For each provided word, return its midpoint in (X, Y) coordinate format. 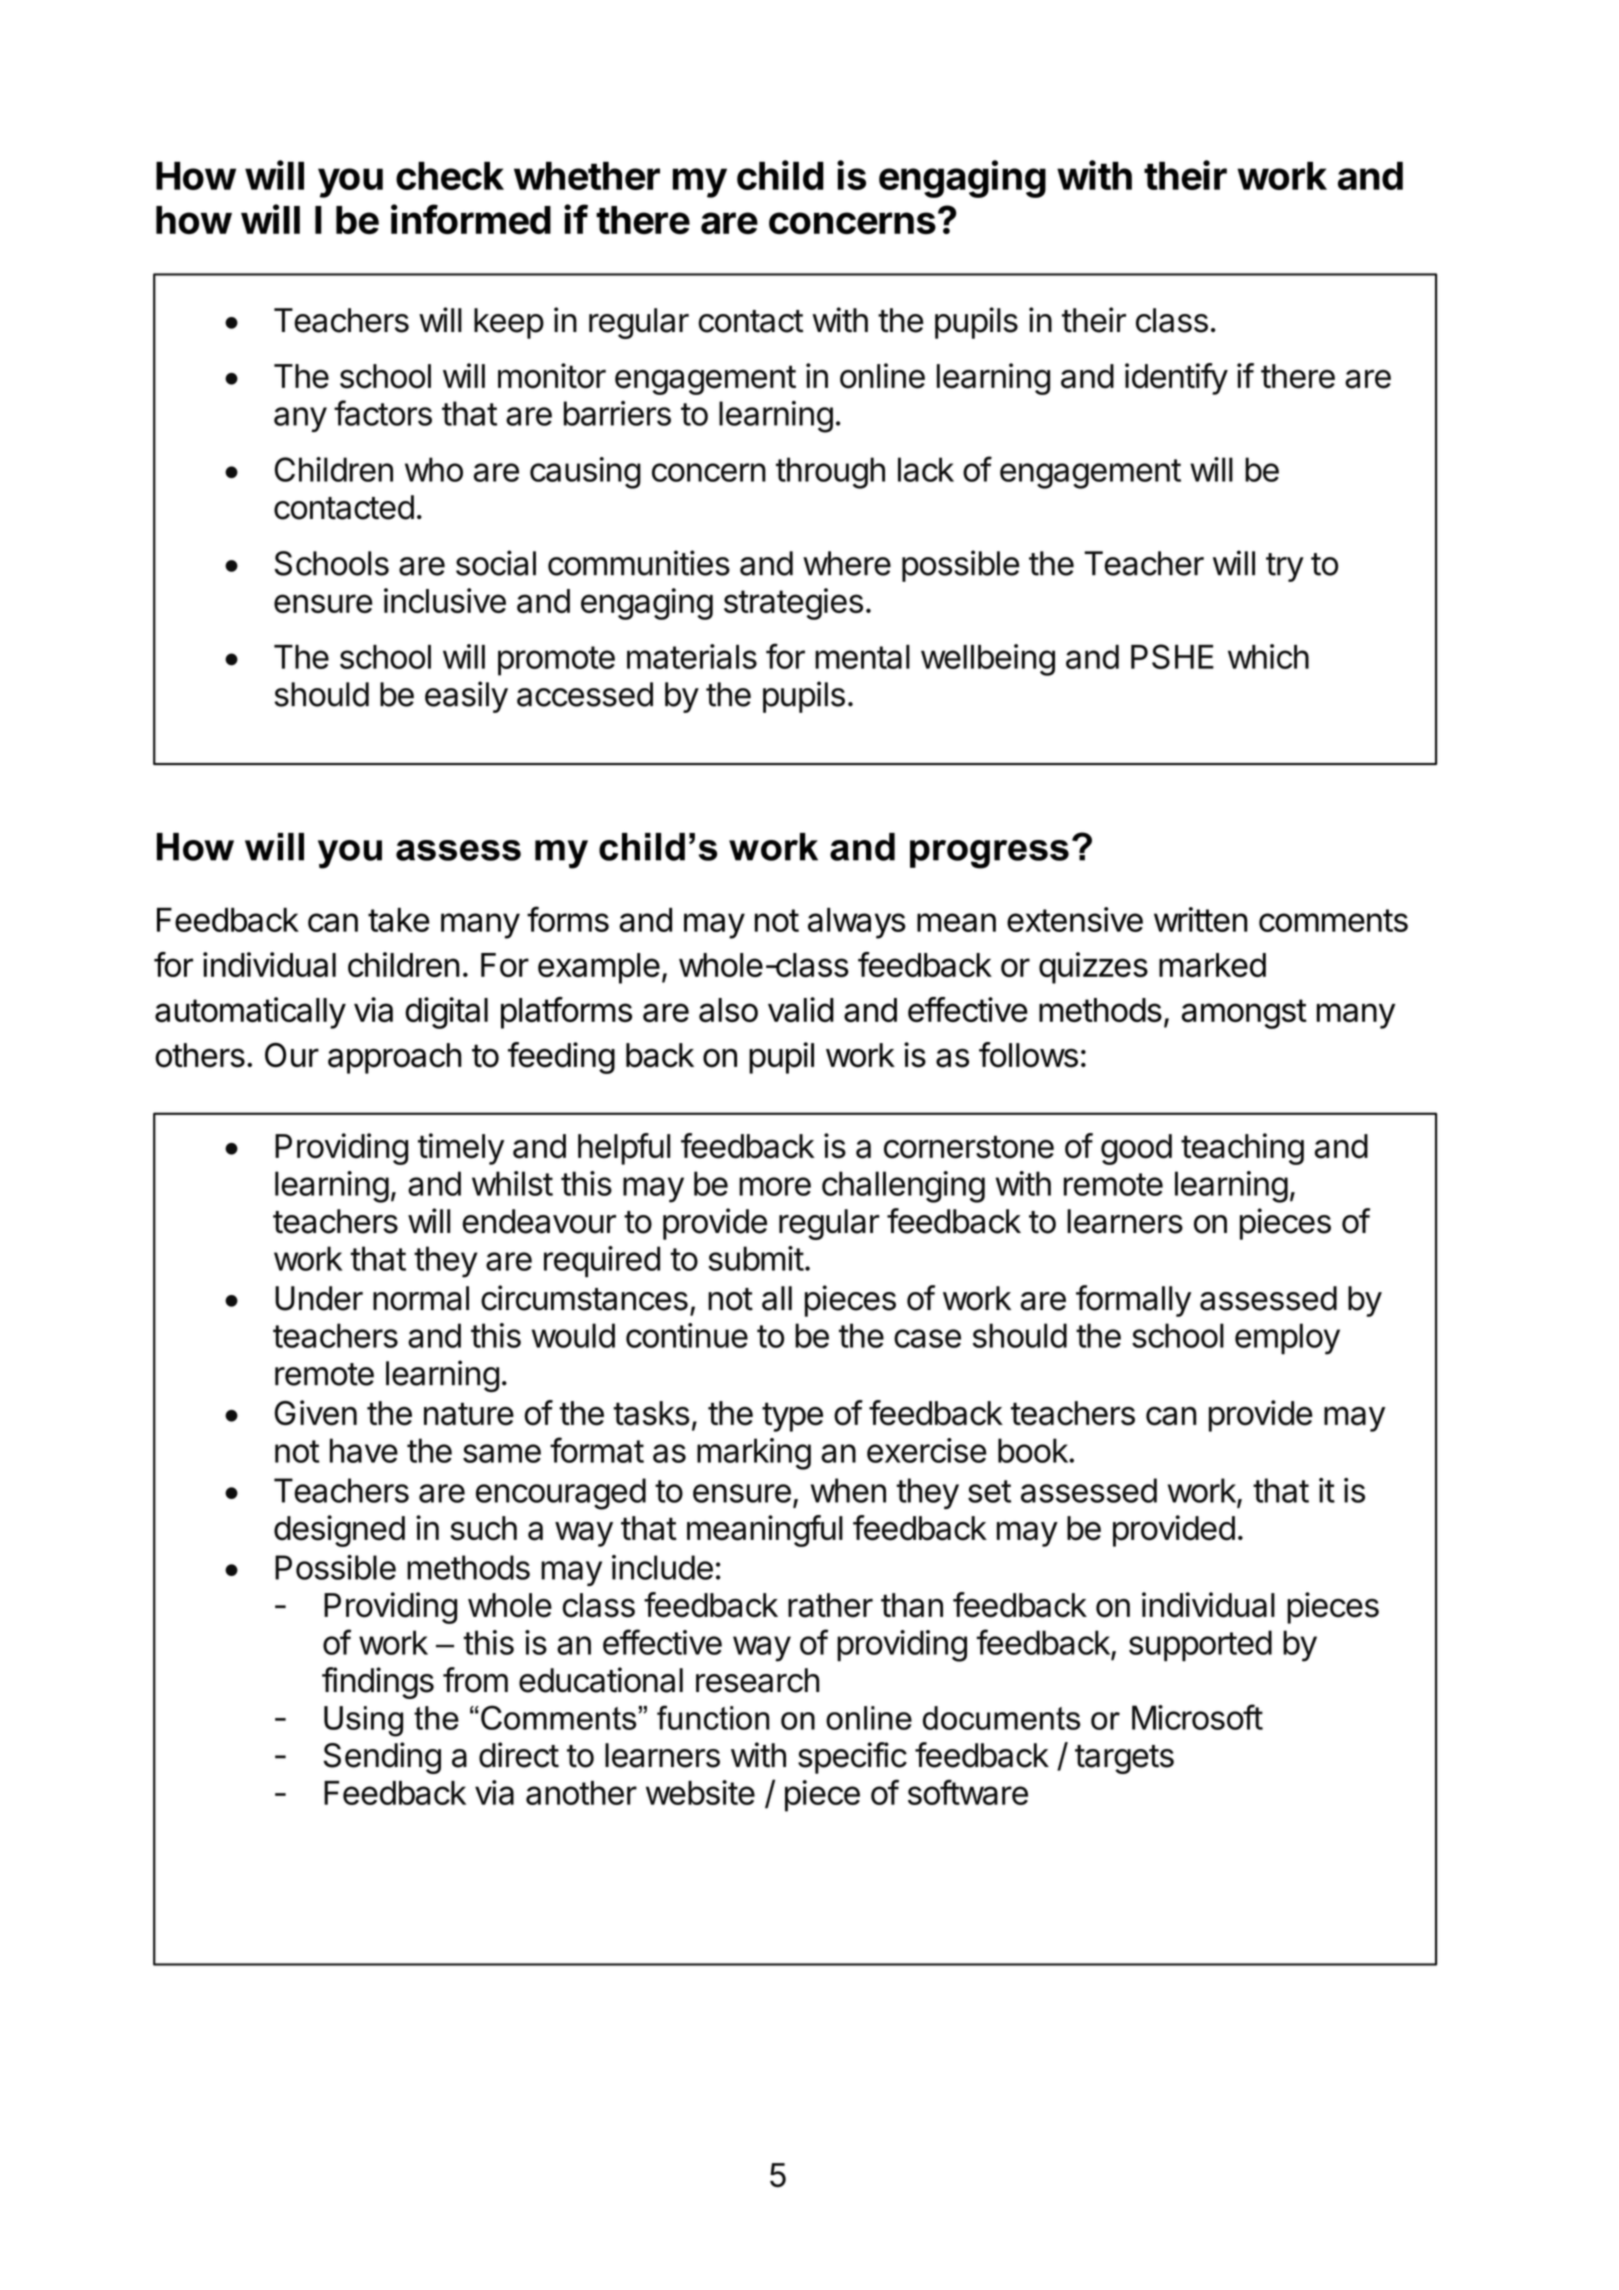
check (450, 175)
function (713, 1717)
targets (1124, 1759)
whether (587, 175)
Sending (382, 1758)
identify (1176, 379)
